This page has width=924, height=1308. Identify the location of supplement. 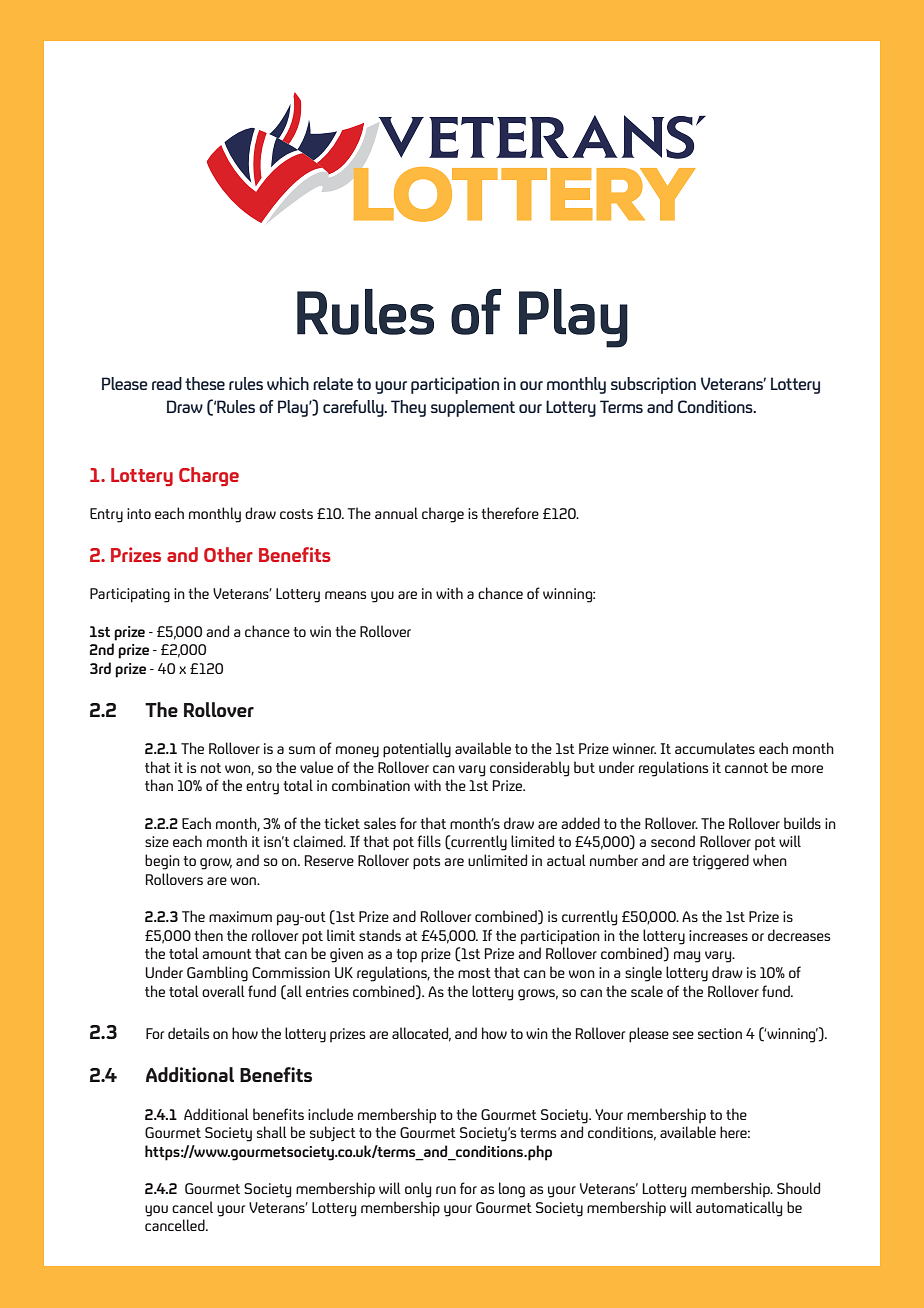
(473, 408).
